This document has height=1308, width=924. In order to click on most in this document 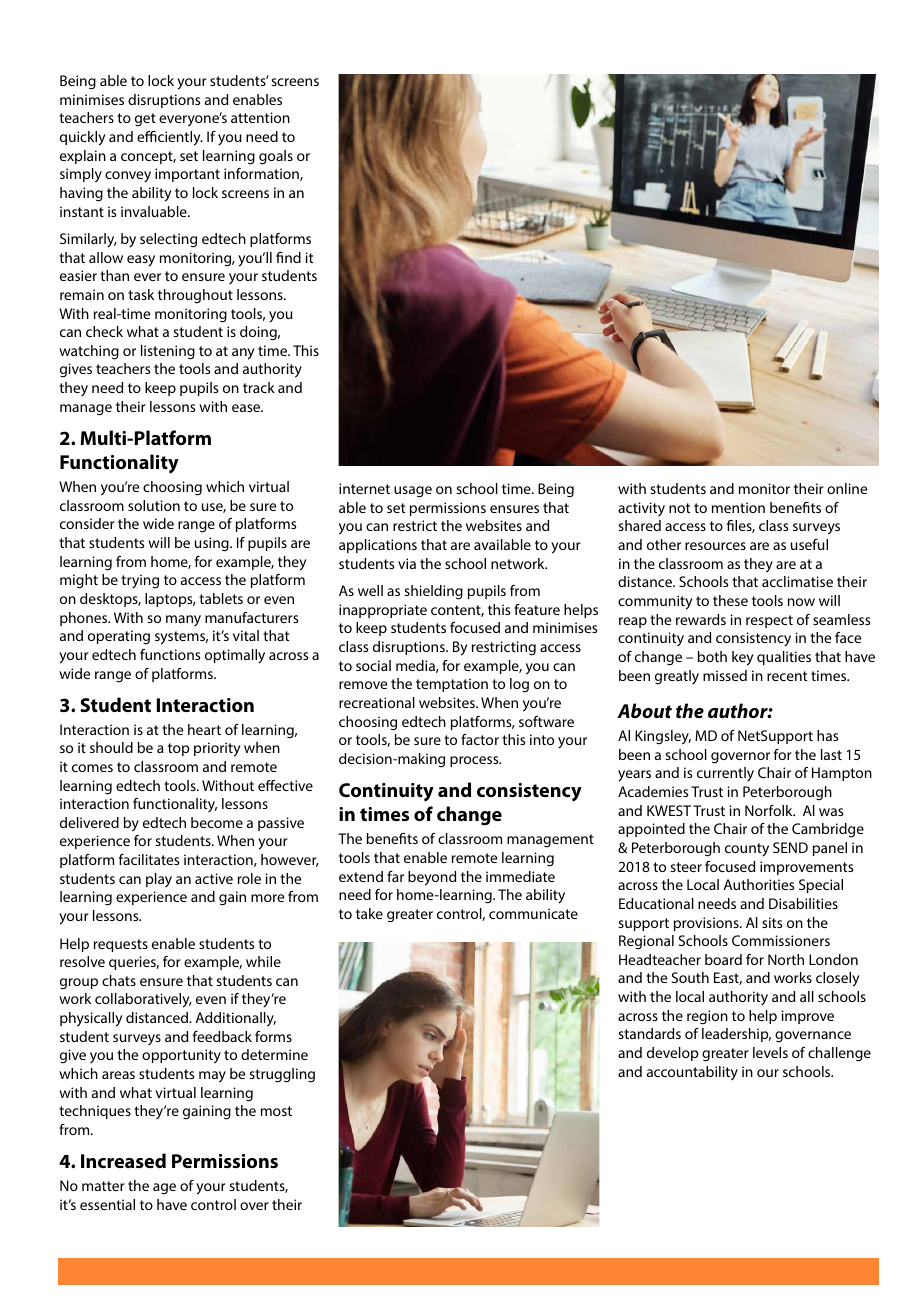, I will do `click(276, 1111)`.
